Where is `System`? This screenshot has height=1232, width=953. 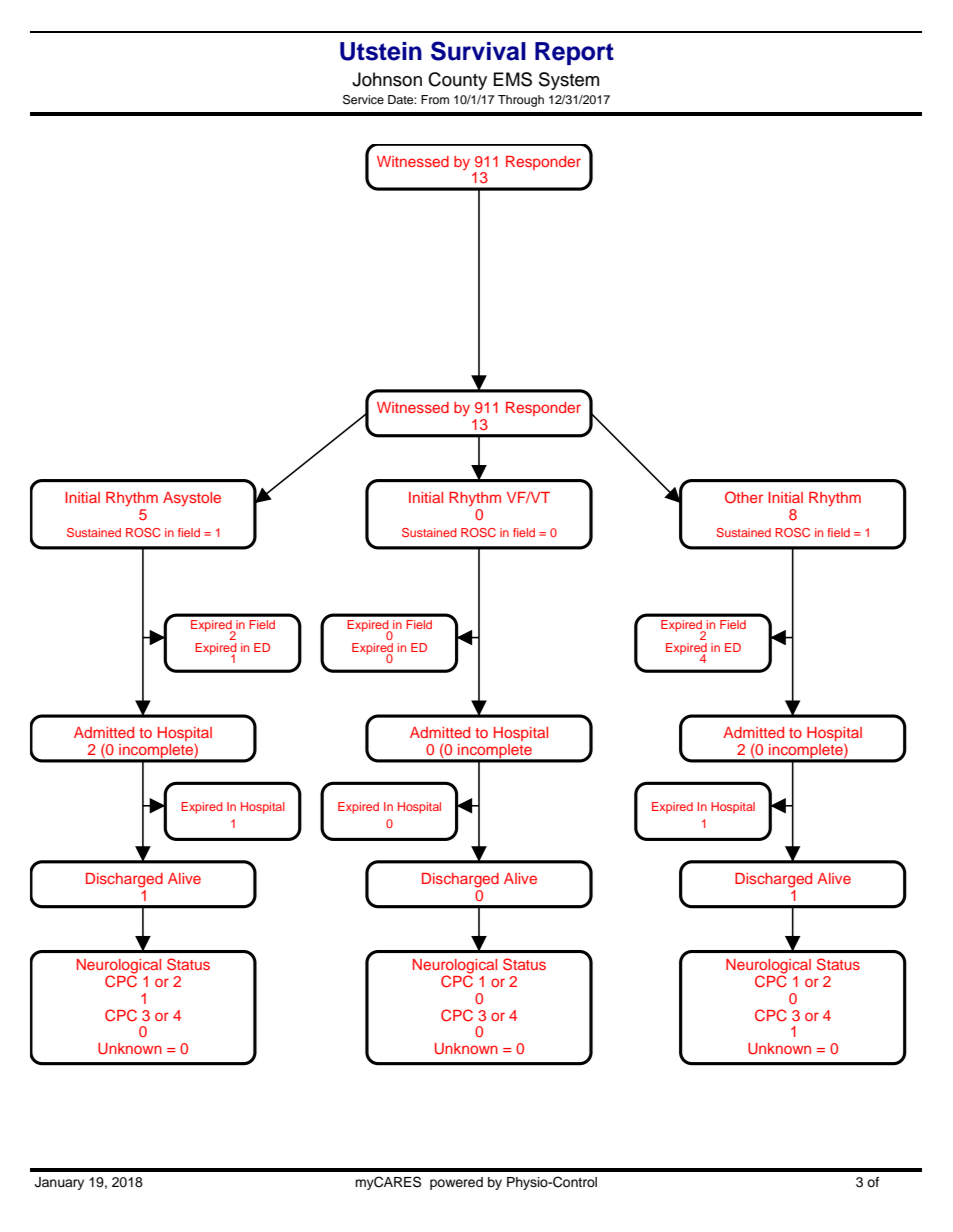
System is located at coordinates (569, 81).
